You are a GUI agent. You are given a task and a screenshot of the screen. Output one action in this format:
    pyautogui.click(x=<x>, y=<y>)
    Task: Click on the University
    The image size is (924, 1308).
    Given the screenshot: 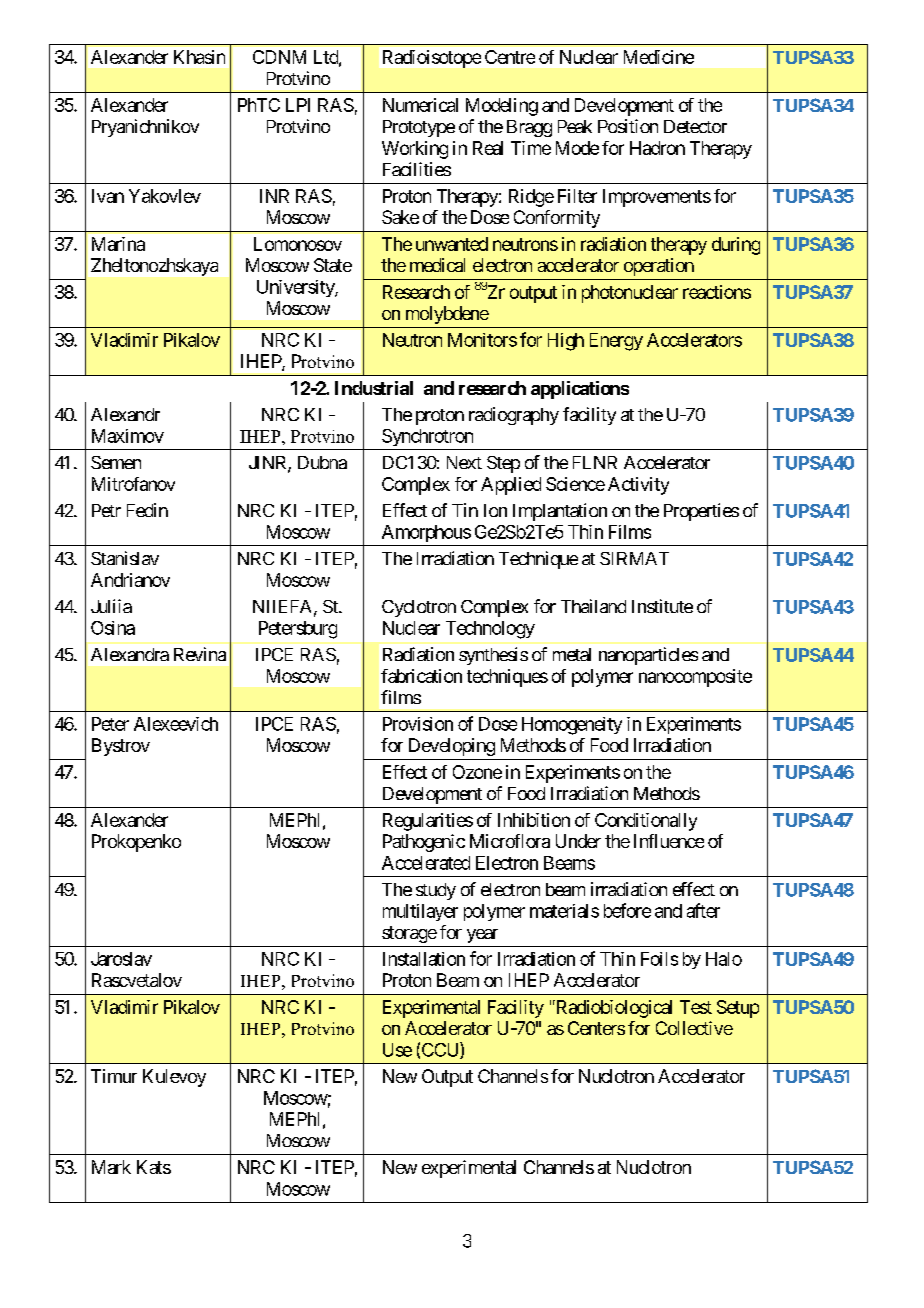 What is the action you would take?
    pyautogui.click(x=296, y=288)
